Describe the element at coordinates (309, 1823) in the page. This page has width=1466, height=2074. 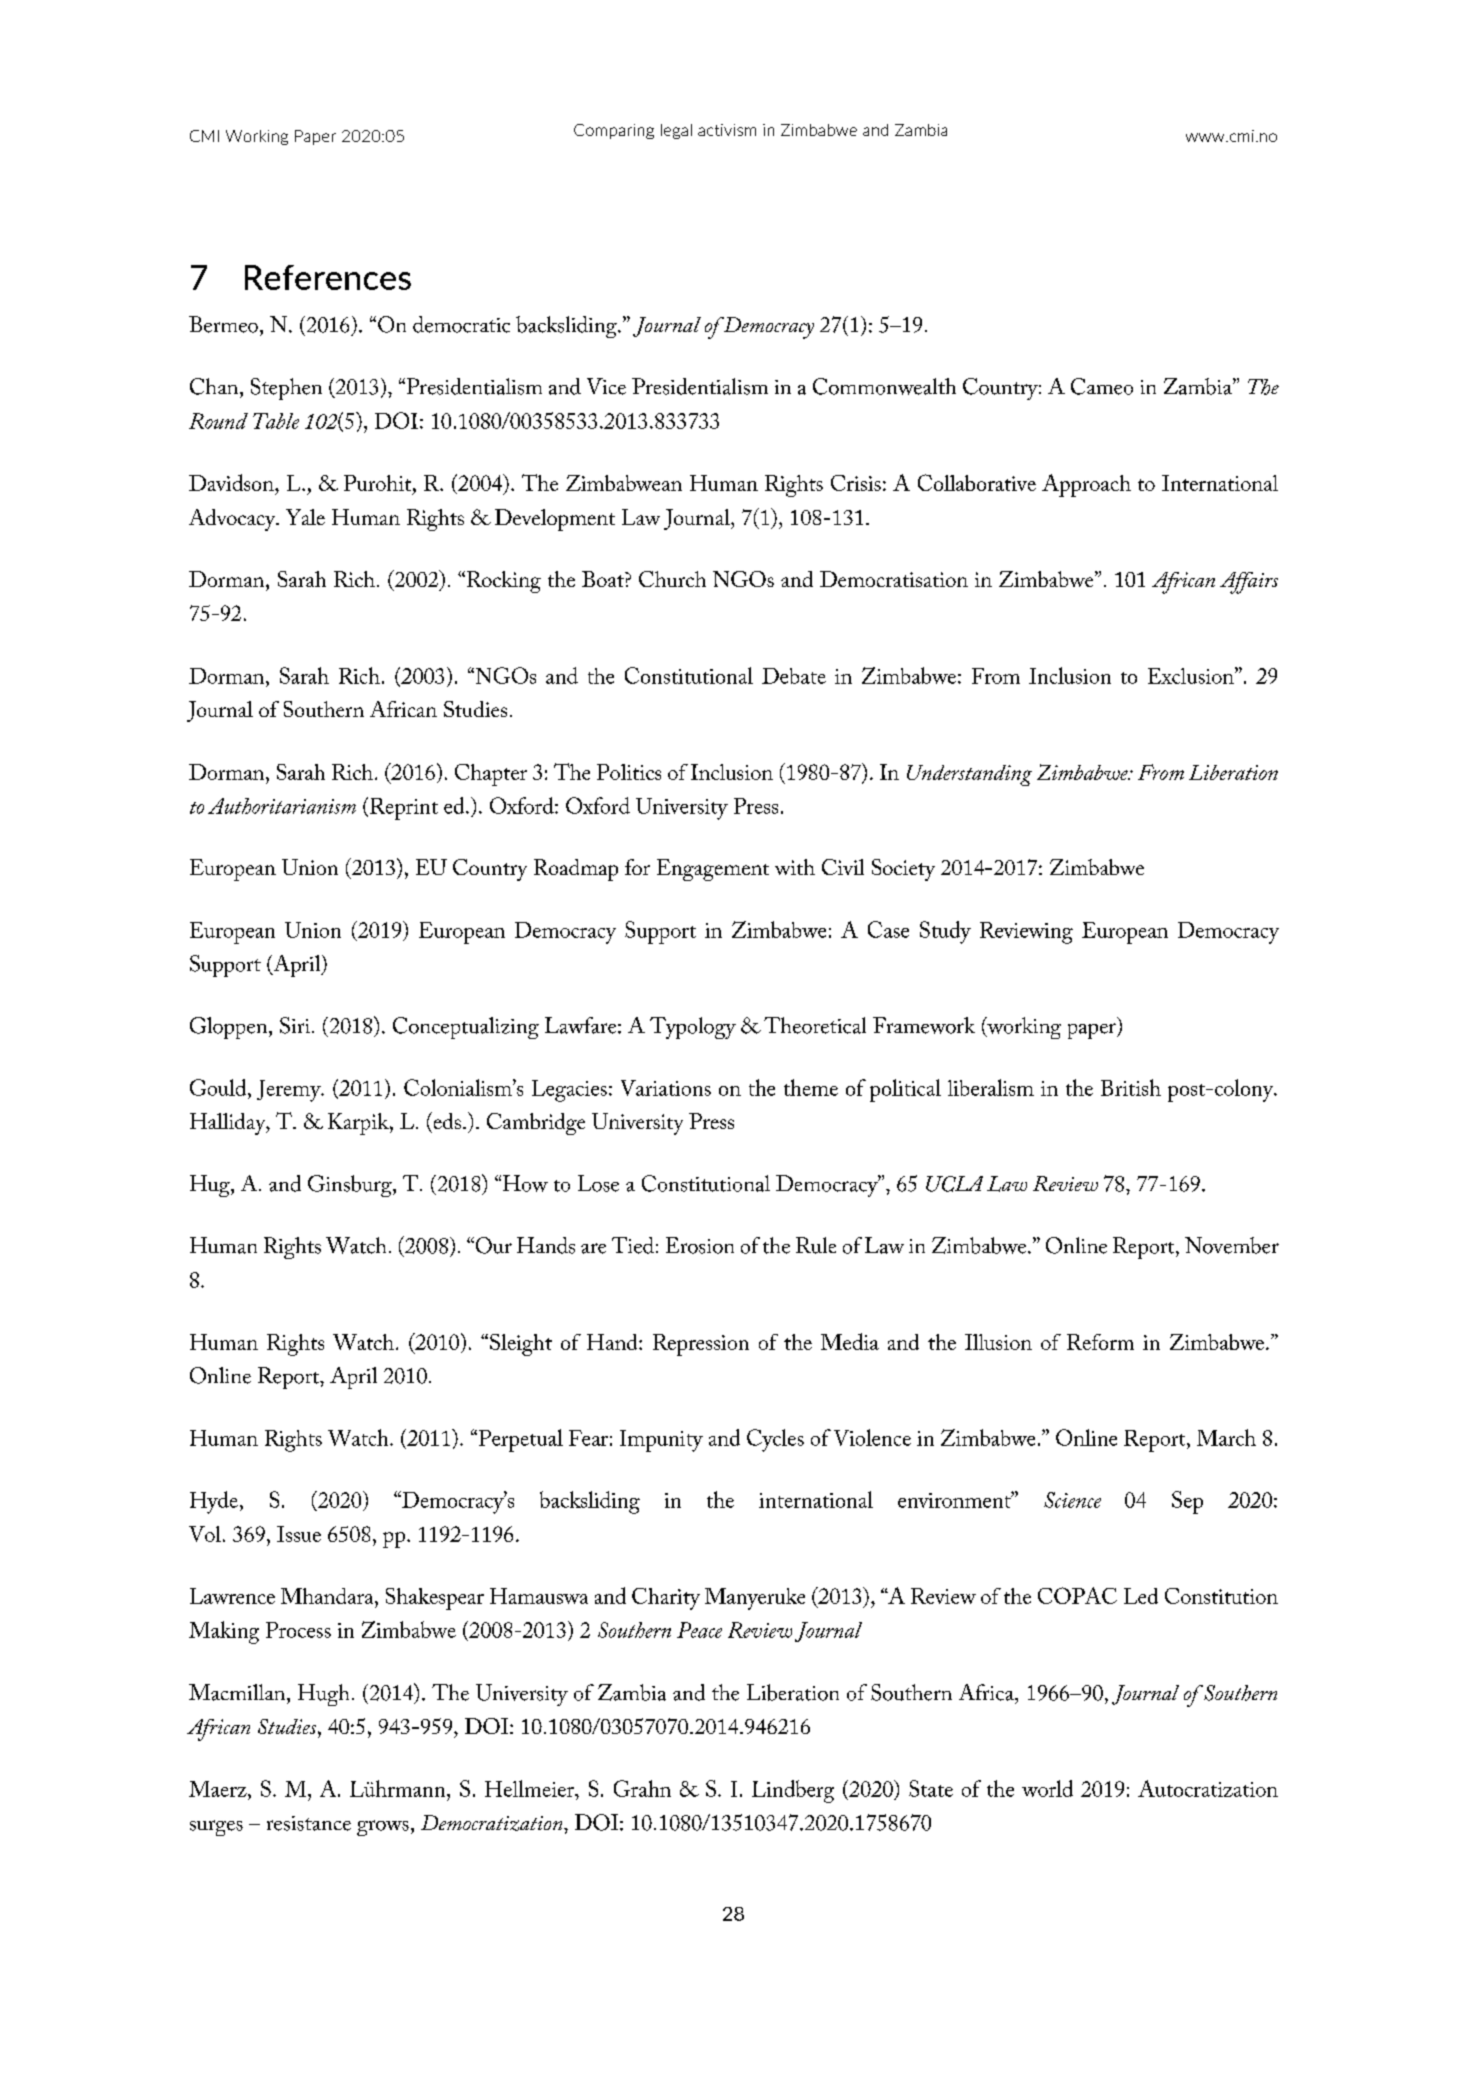
I see `resistance` at that location.
